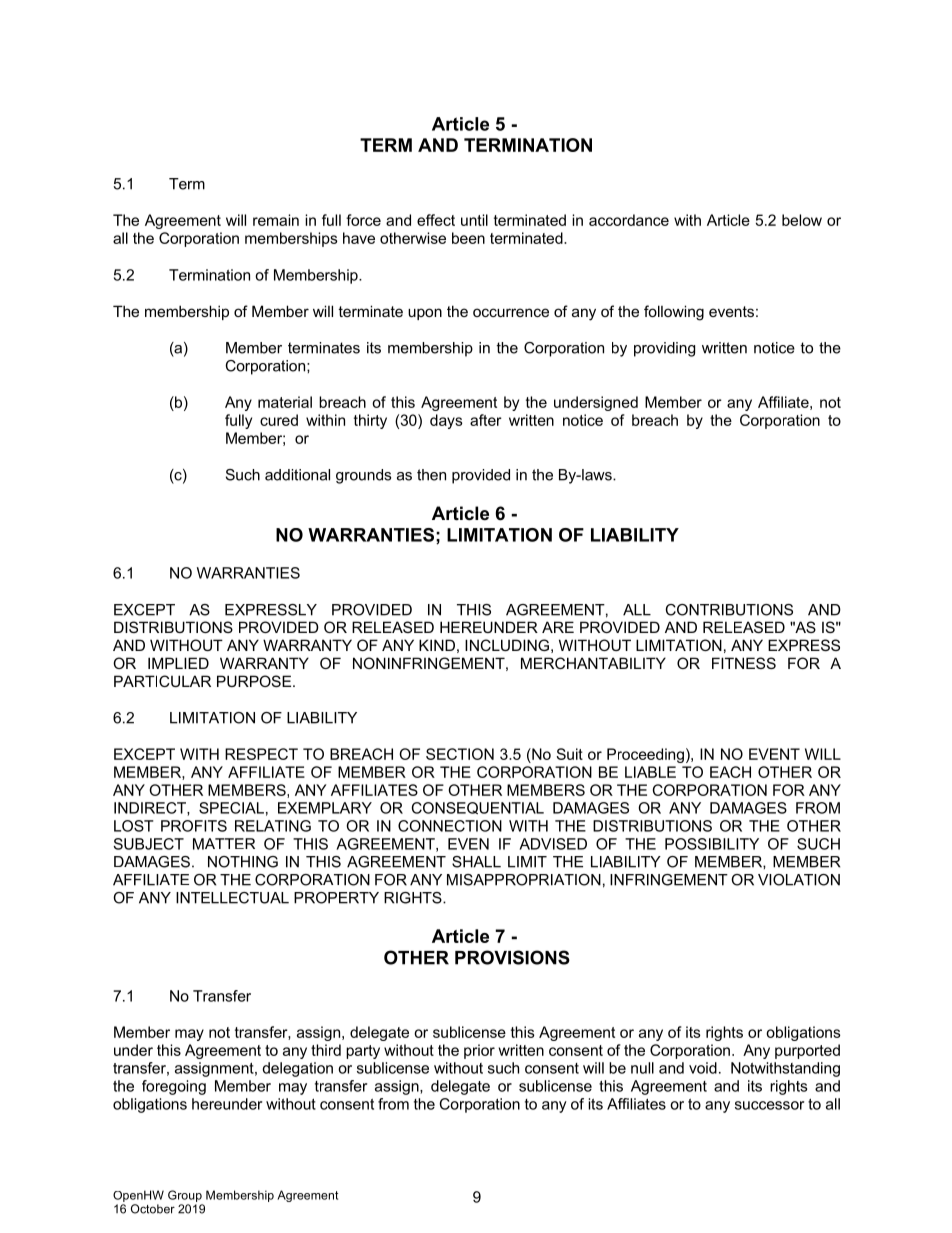 Image resolution: width=952 pixels, height=1233 pixels. I want to click on successor, so click(769, 1105).
